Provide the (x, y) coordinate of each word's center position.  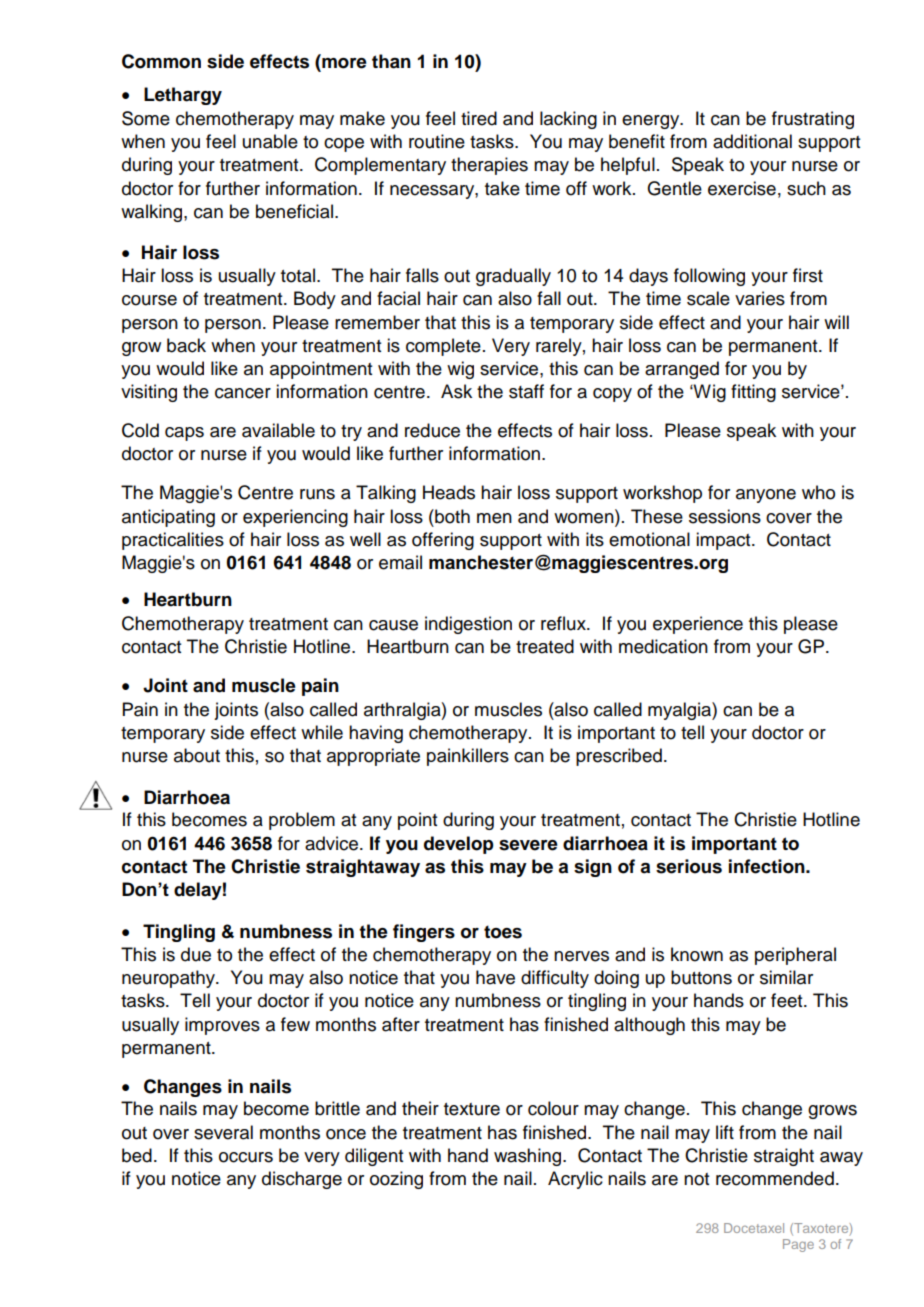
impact (724, 541)
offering (443, 541)
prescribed (619, 757)
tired (479, 118)
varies (760, 298)
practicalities (173, 541)
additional (752, 141)
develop (458, 845)
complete (443, 347)
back (186, 345)
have (495, 977)
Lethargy (183, 96)
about (197, 755)
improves (222, 1026)
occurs (246, 1157)
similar (786, 977)
